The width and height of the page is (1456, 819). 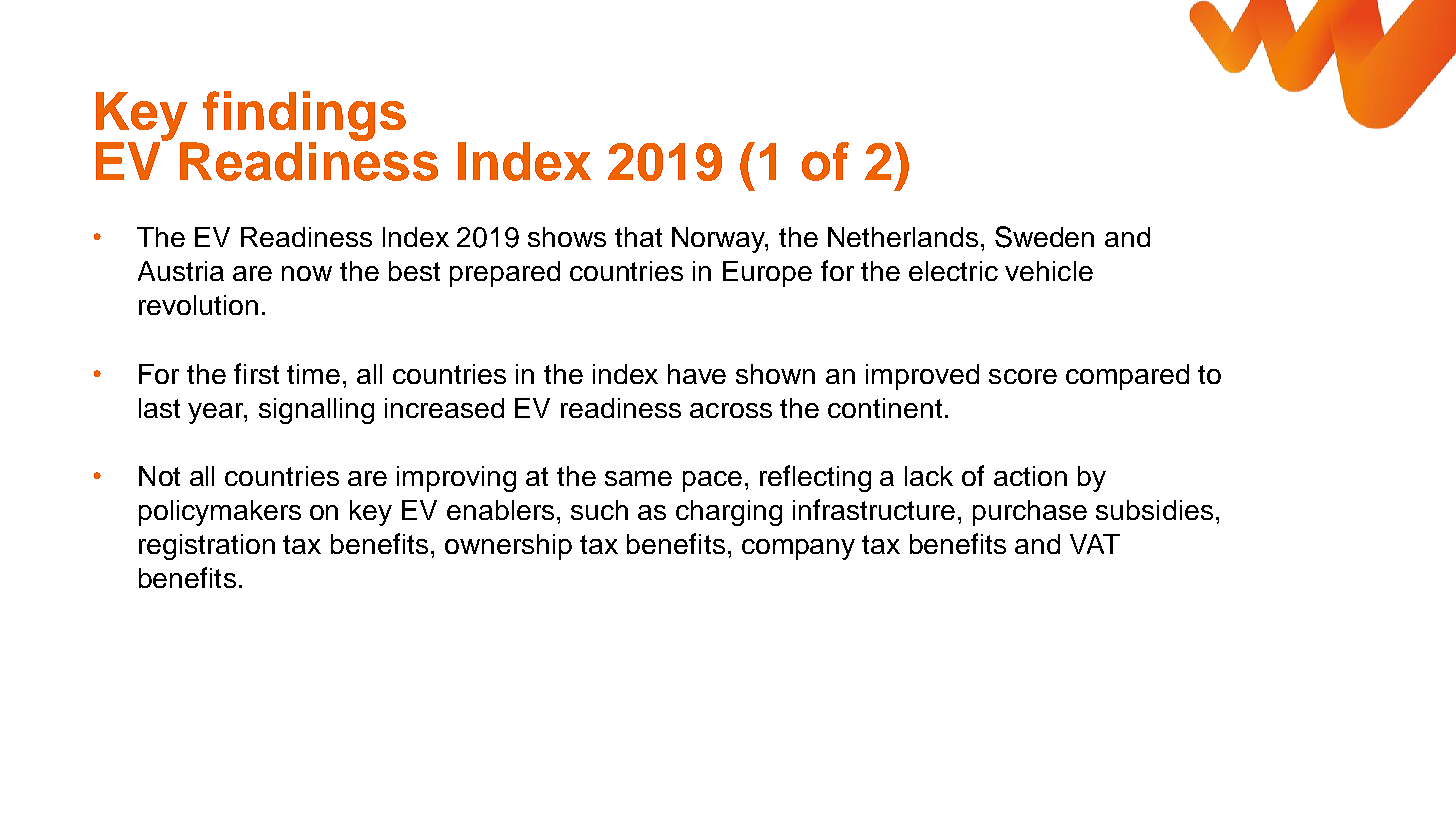 I want to click on findings, so click(x=303, y=117).
